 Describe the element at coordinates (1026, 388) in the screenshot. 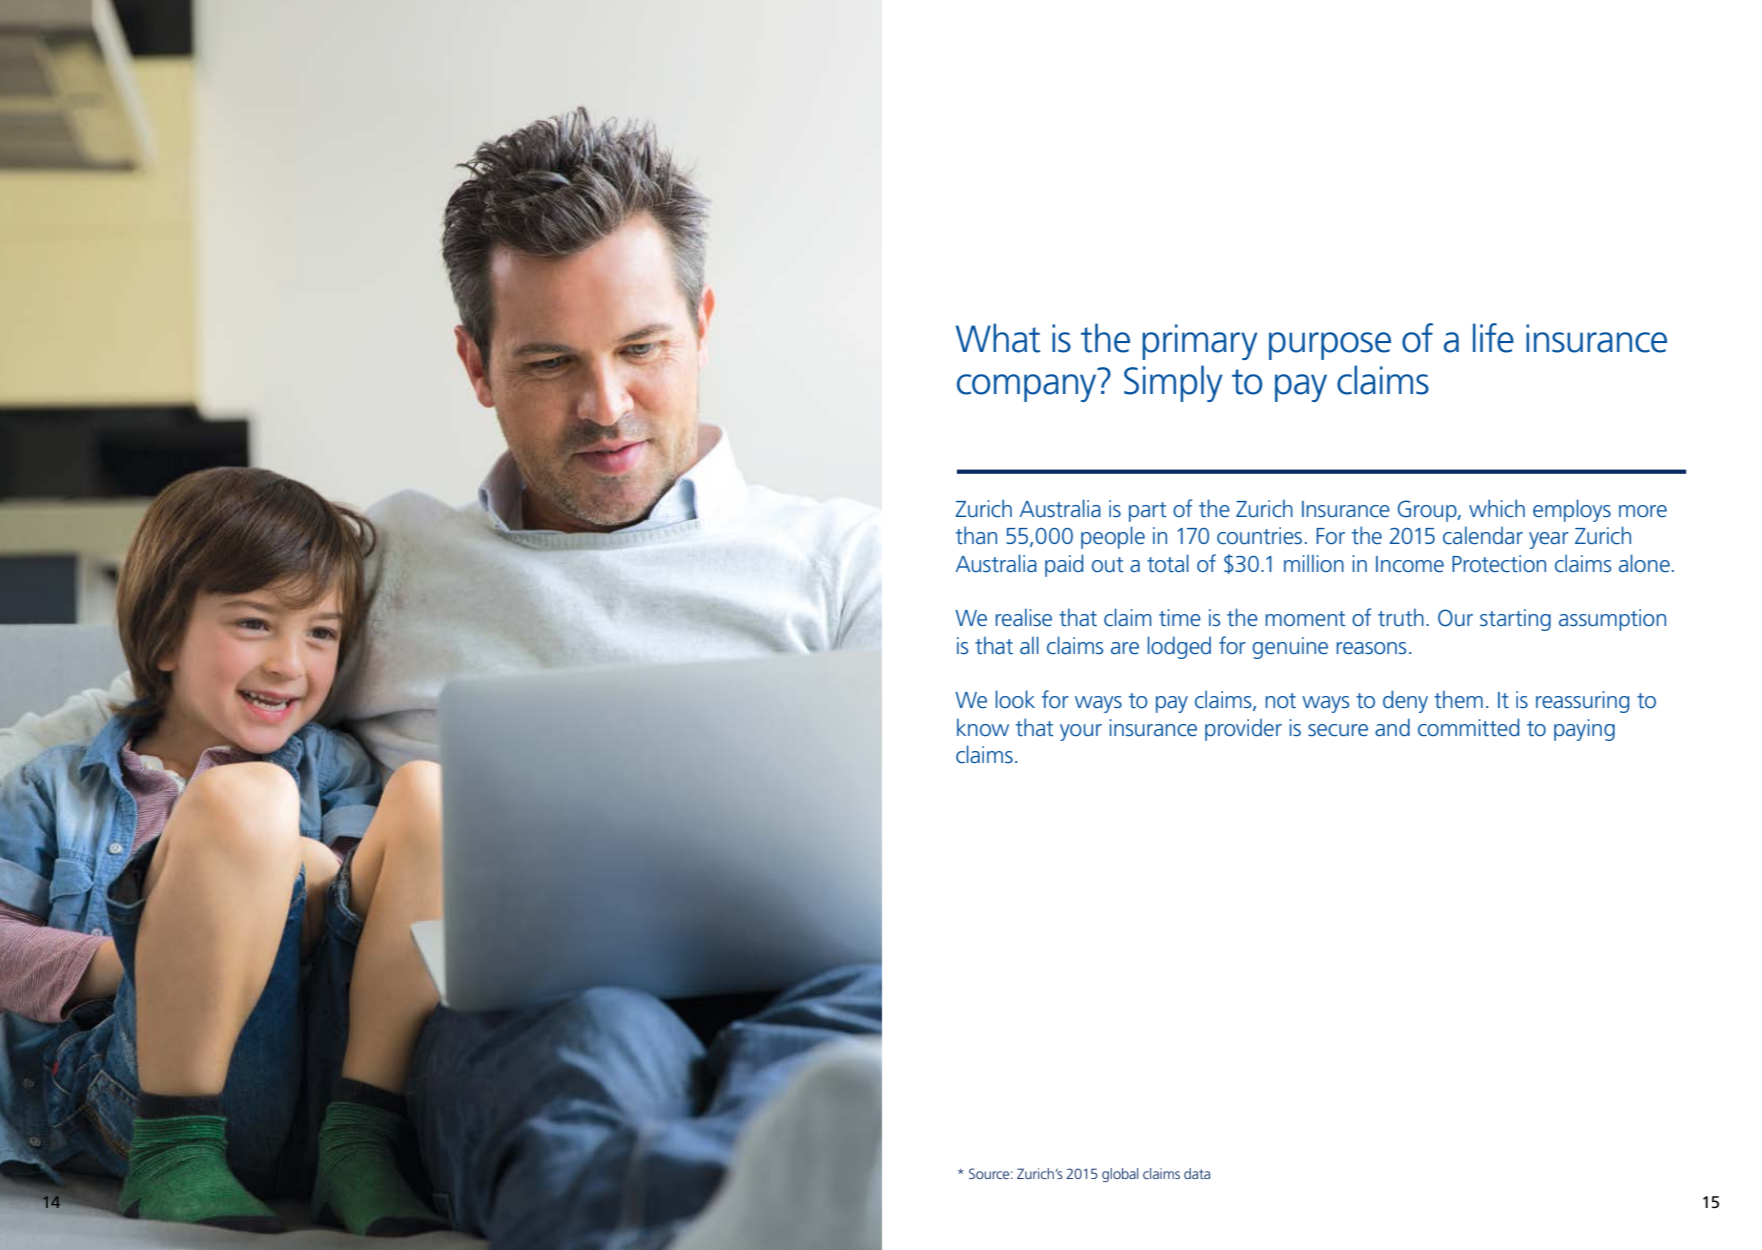

I see `company` at that location.
